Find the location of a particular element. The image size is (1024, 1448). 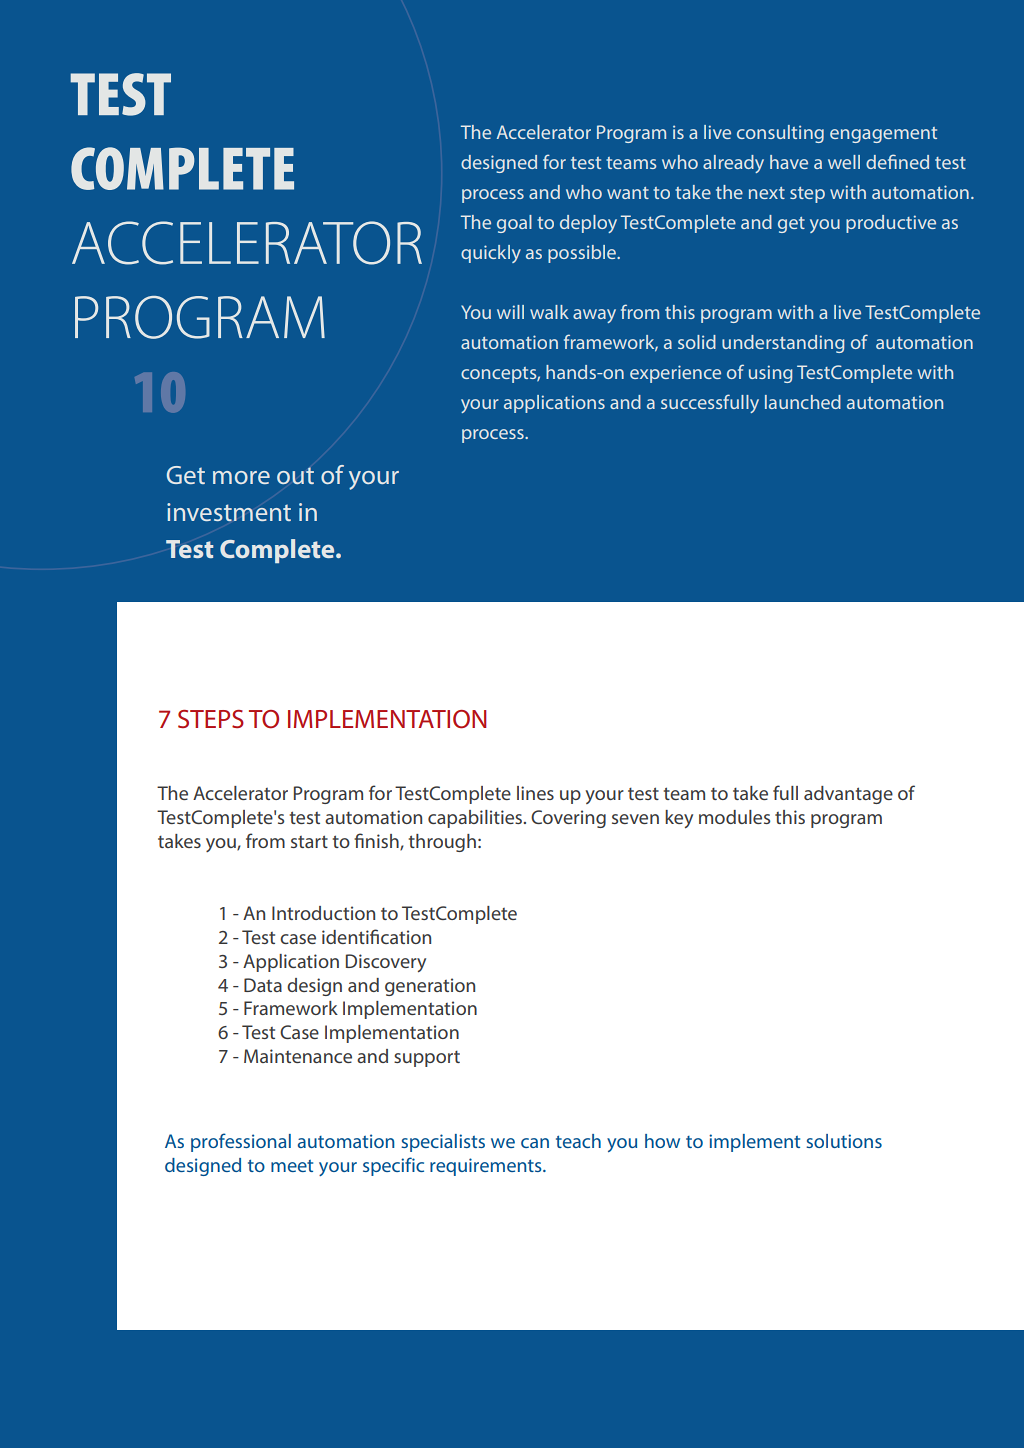

teach is located at coordinates (578, 1141).
